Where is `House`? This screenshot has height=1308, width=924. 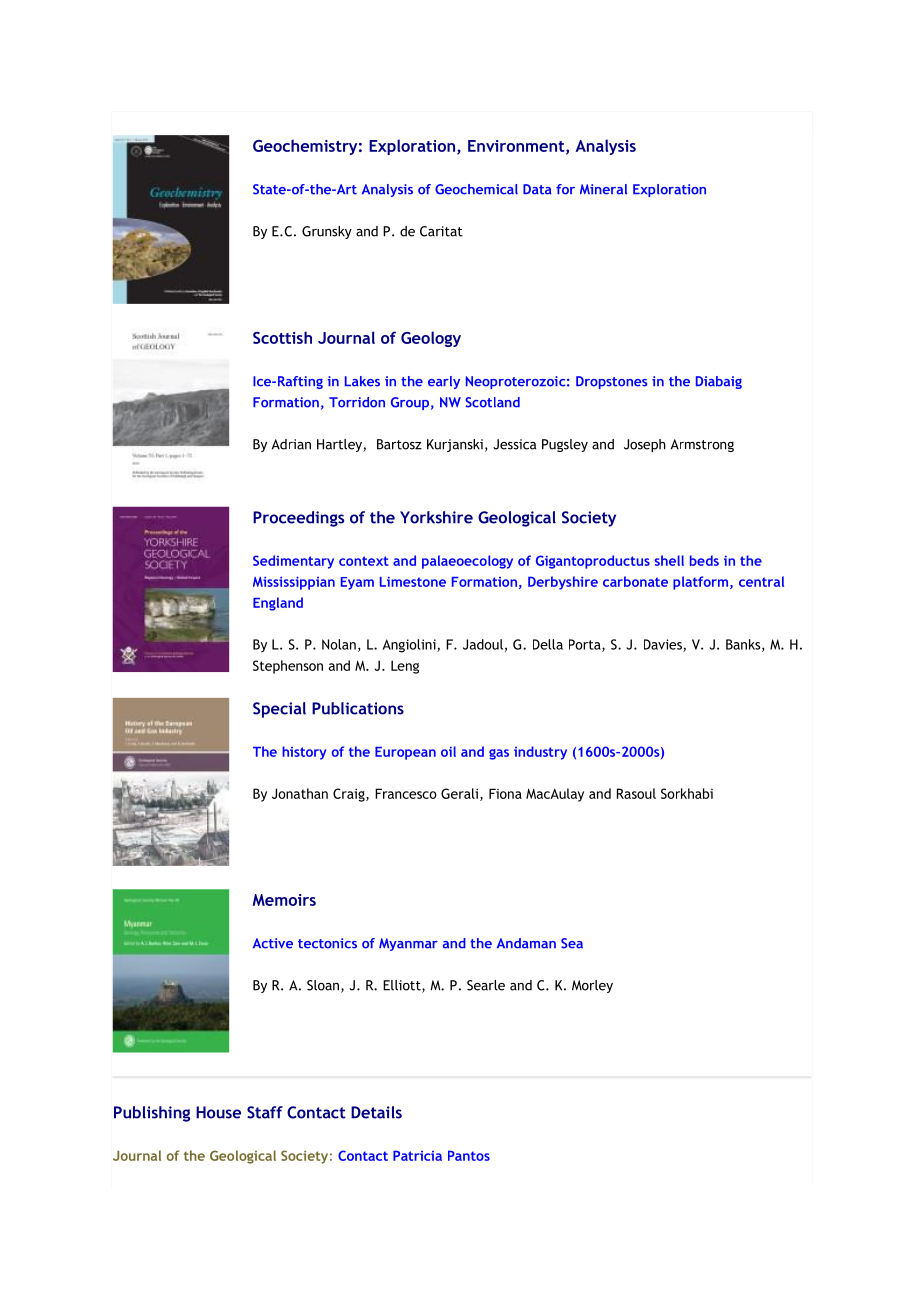
House is located at coordinates (218, 1112).
